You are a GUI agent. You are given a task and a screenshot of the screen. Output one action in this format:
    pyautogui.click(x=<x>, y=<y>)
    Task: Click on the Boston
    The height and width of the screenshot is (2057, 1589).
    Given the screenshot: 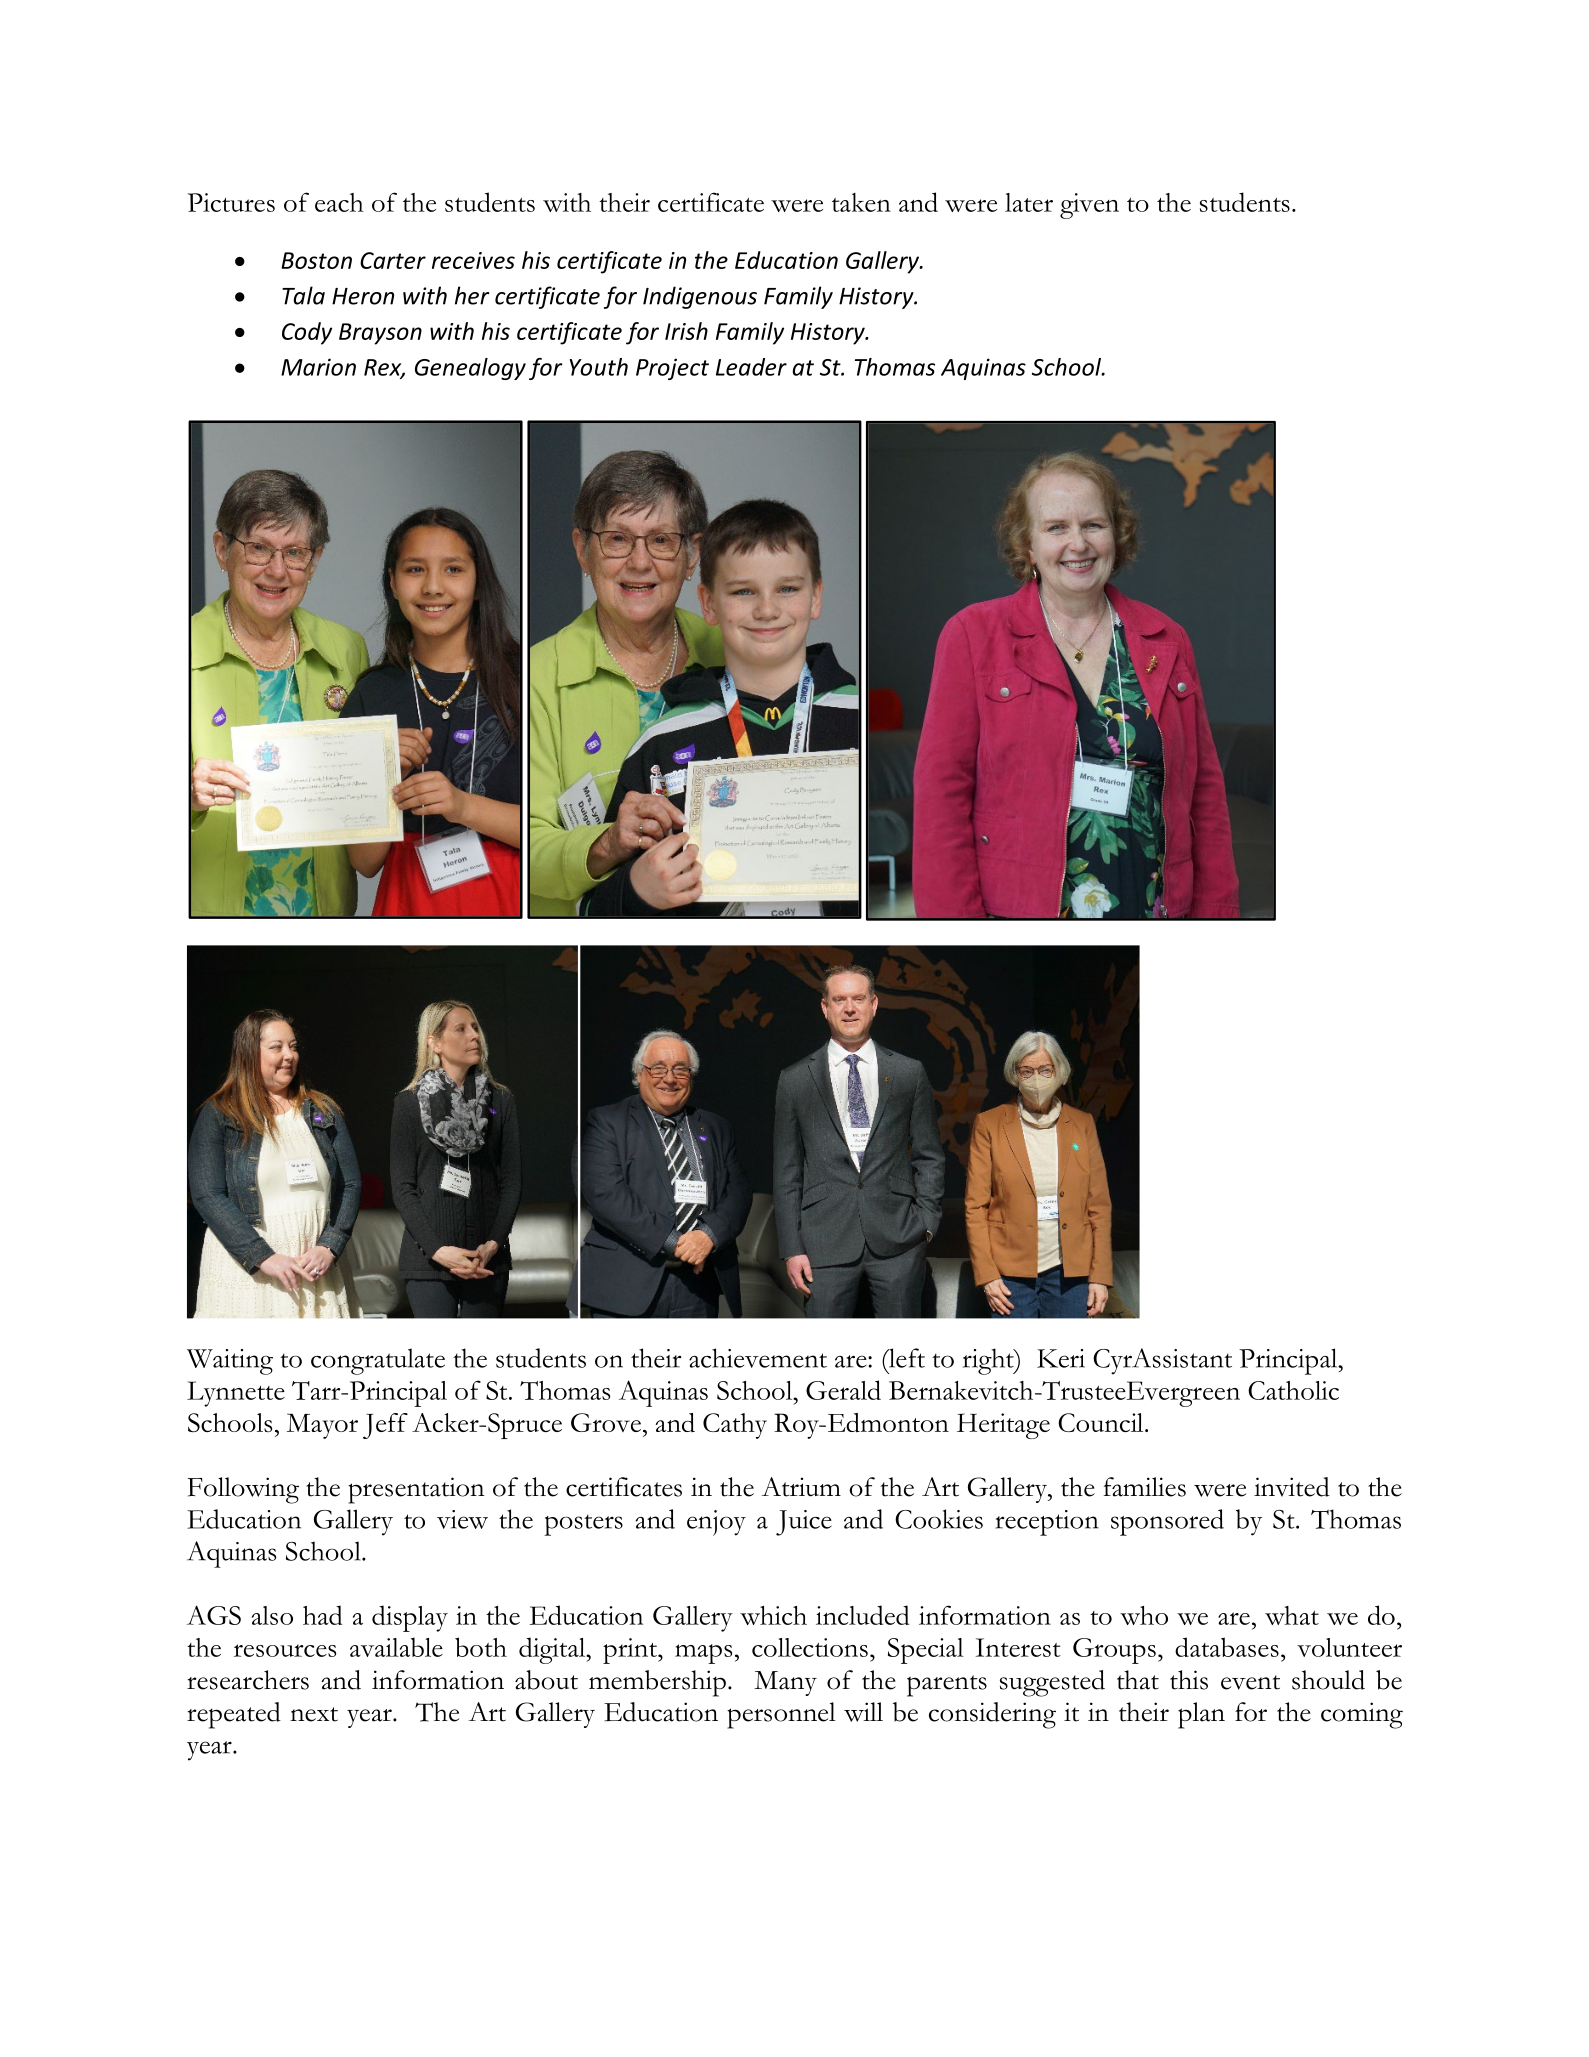 What is the action you would take?
    pyautogui.click(x=316, y=260)
